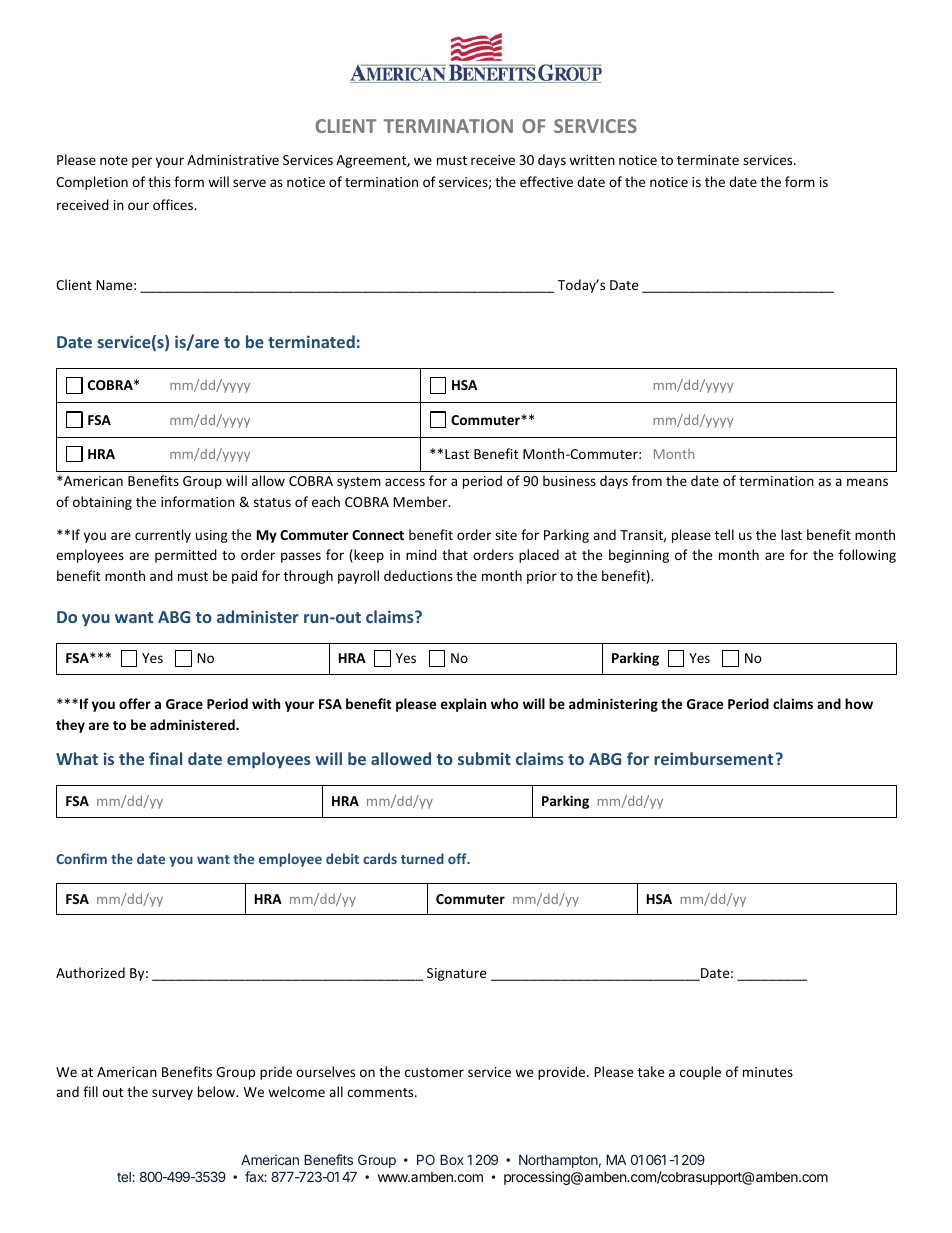  What do you see at coordinates (713, 758) in the screenshot?
I see `reimbursement` at bounding box center [713, 758].
